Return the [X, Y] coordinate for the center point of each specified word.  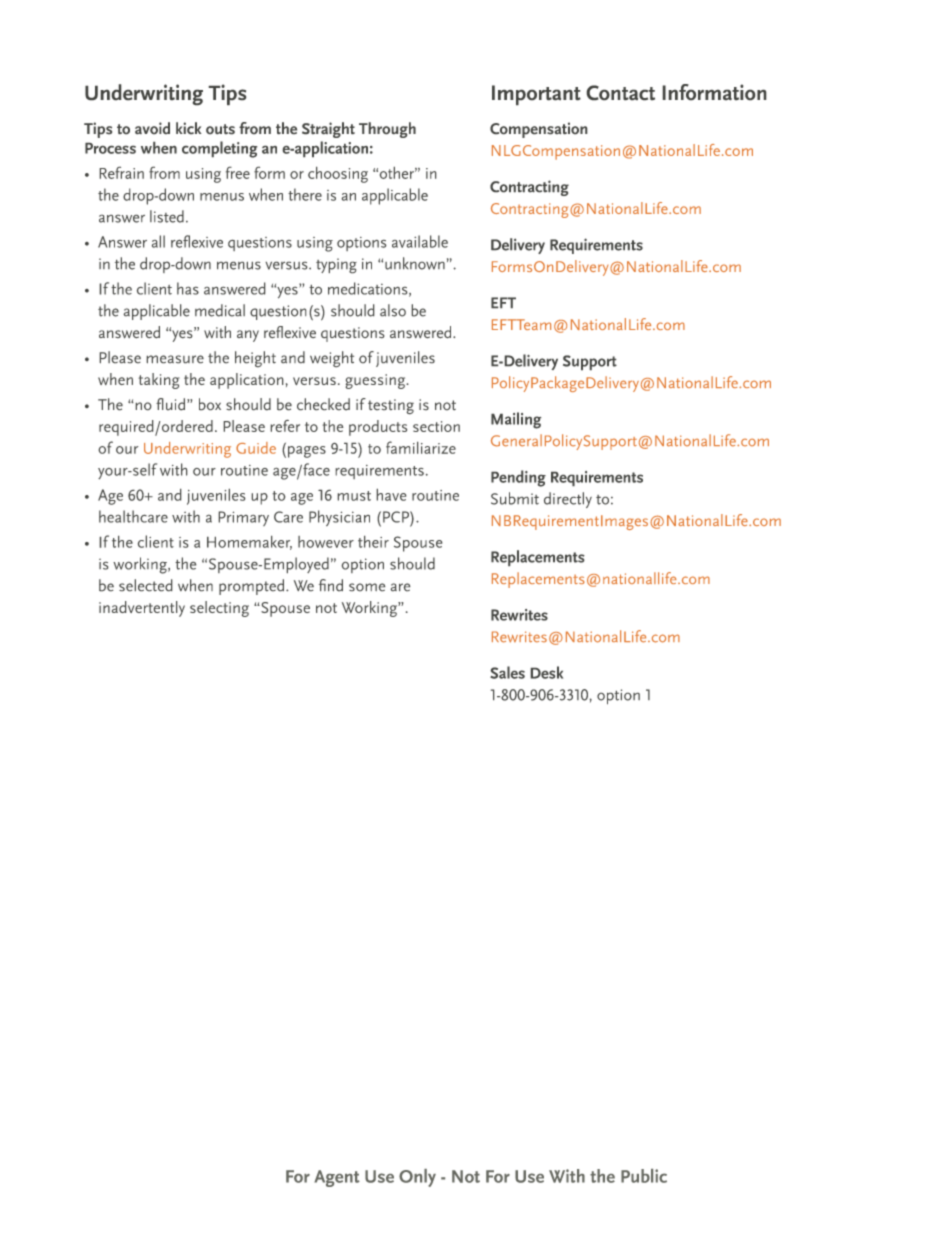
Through [387, 130]
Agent [337, 1178]
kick [189, 128]
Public [644, 1176]
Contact [620, 93]
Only [417, 1178]
